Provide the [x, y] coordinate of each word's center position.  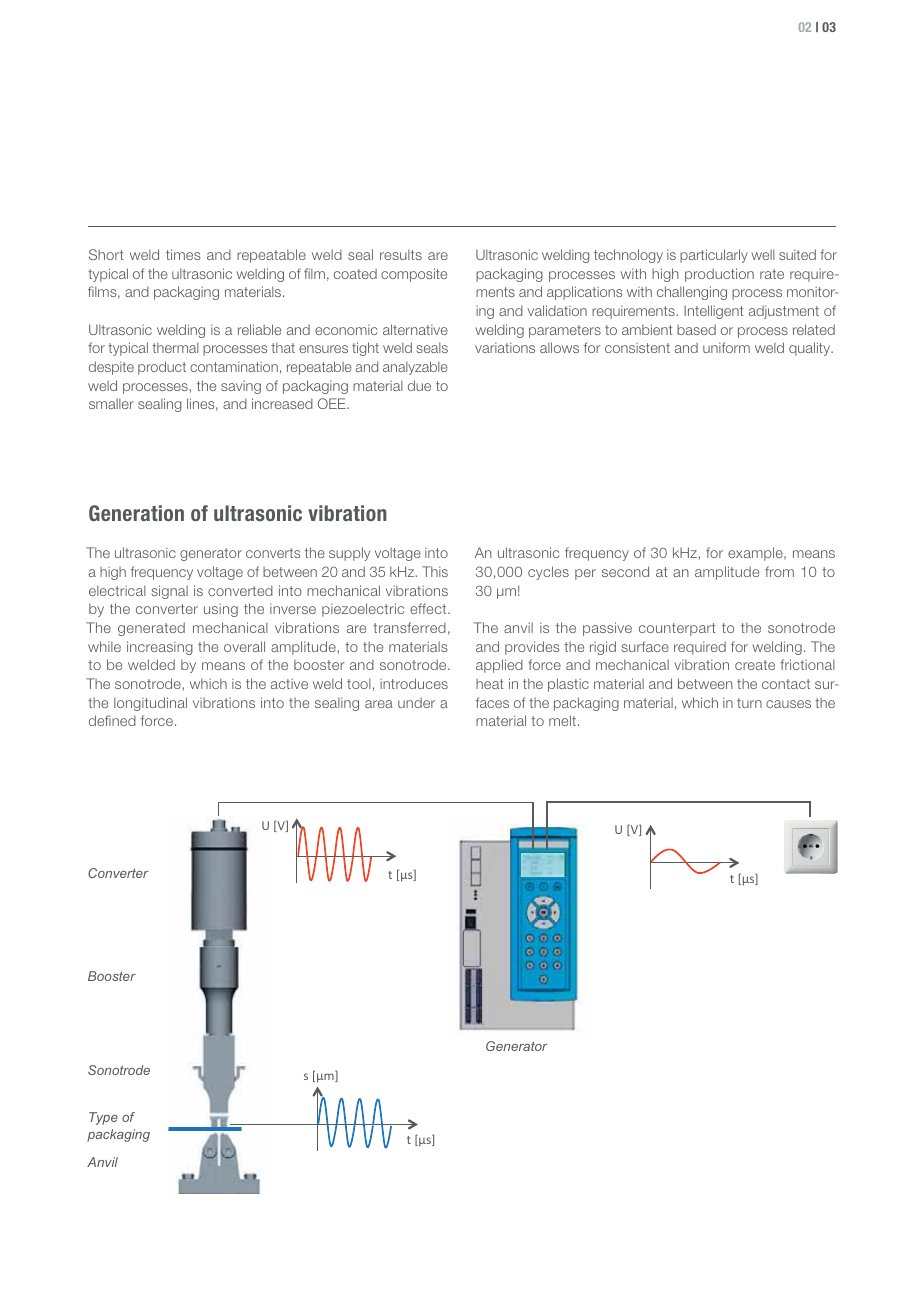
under [416, 702]
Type [103, 1118]
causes [788, 704]
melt [562, 720]
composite [414, 275]
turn [749, 703]
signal [170, 592]
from [779, 571]
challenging [692, 293]
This [435, 571]
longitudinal [150, 704]
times [183, 254]
